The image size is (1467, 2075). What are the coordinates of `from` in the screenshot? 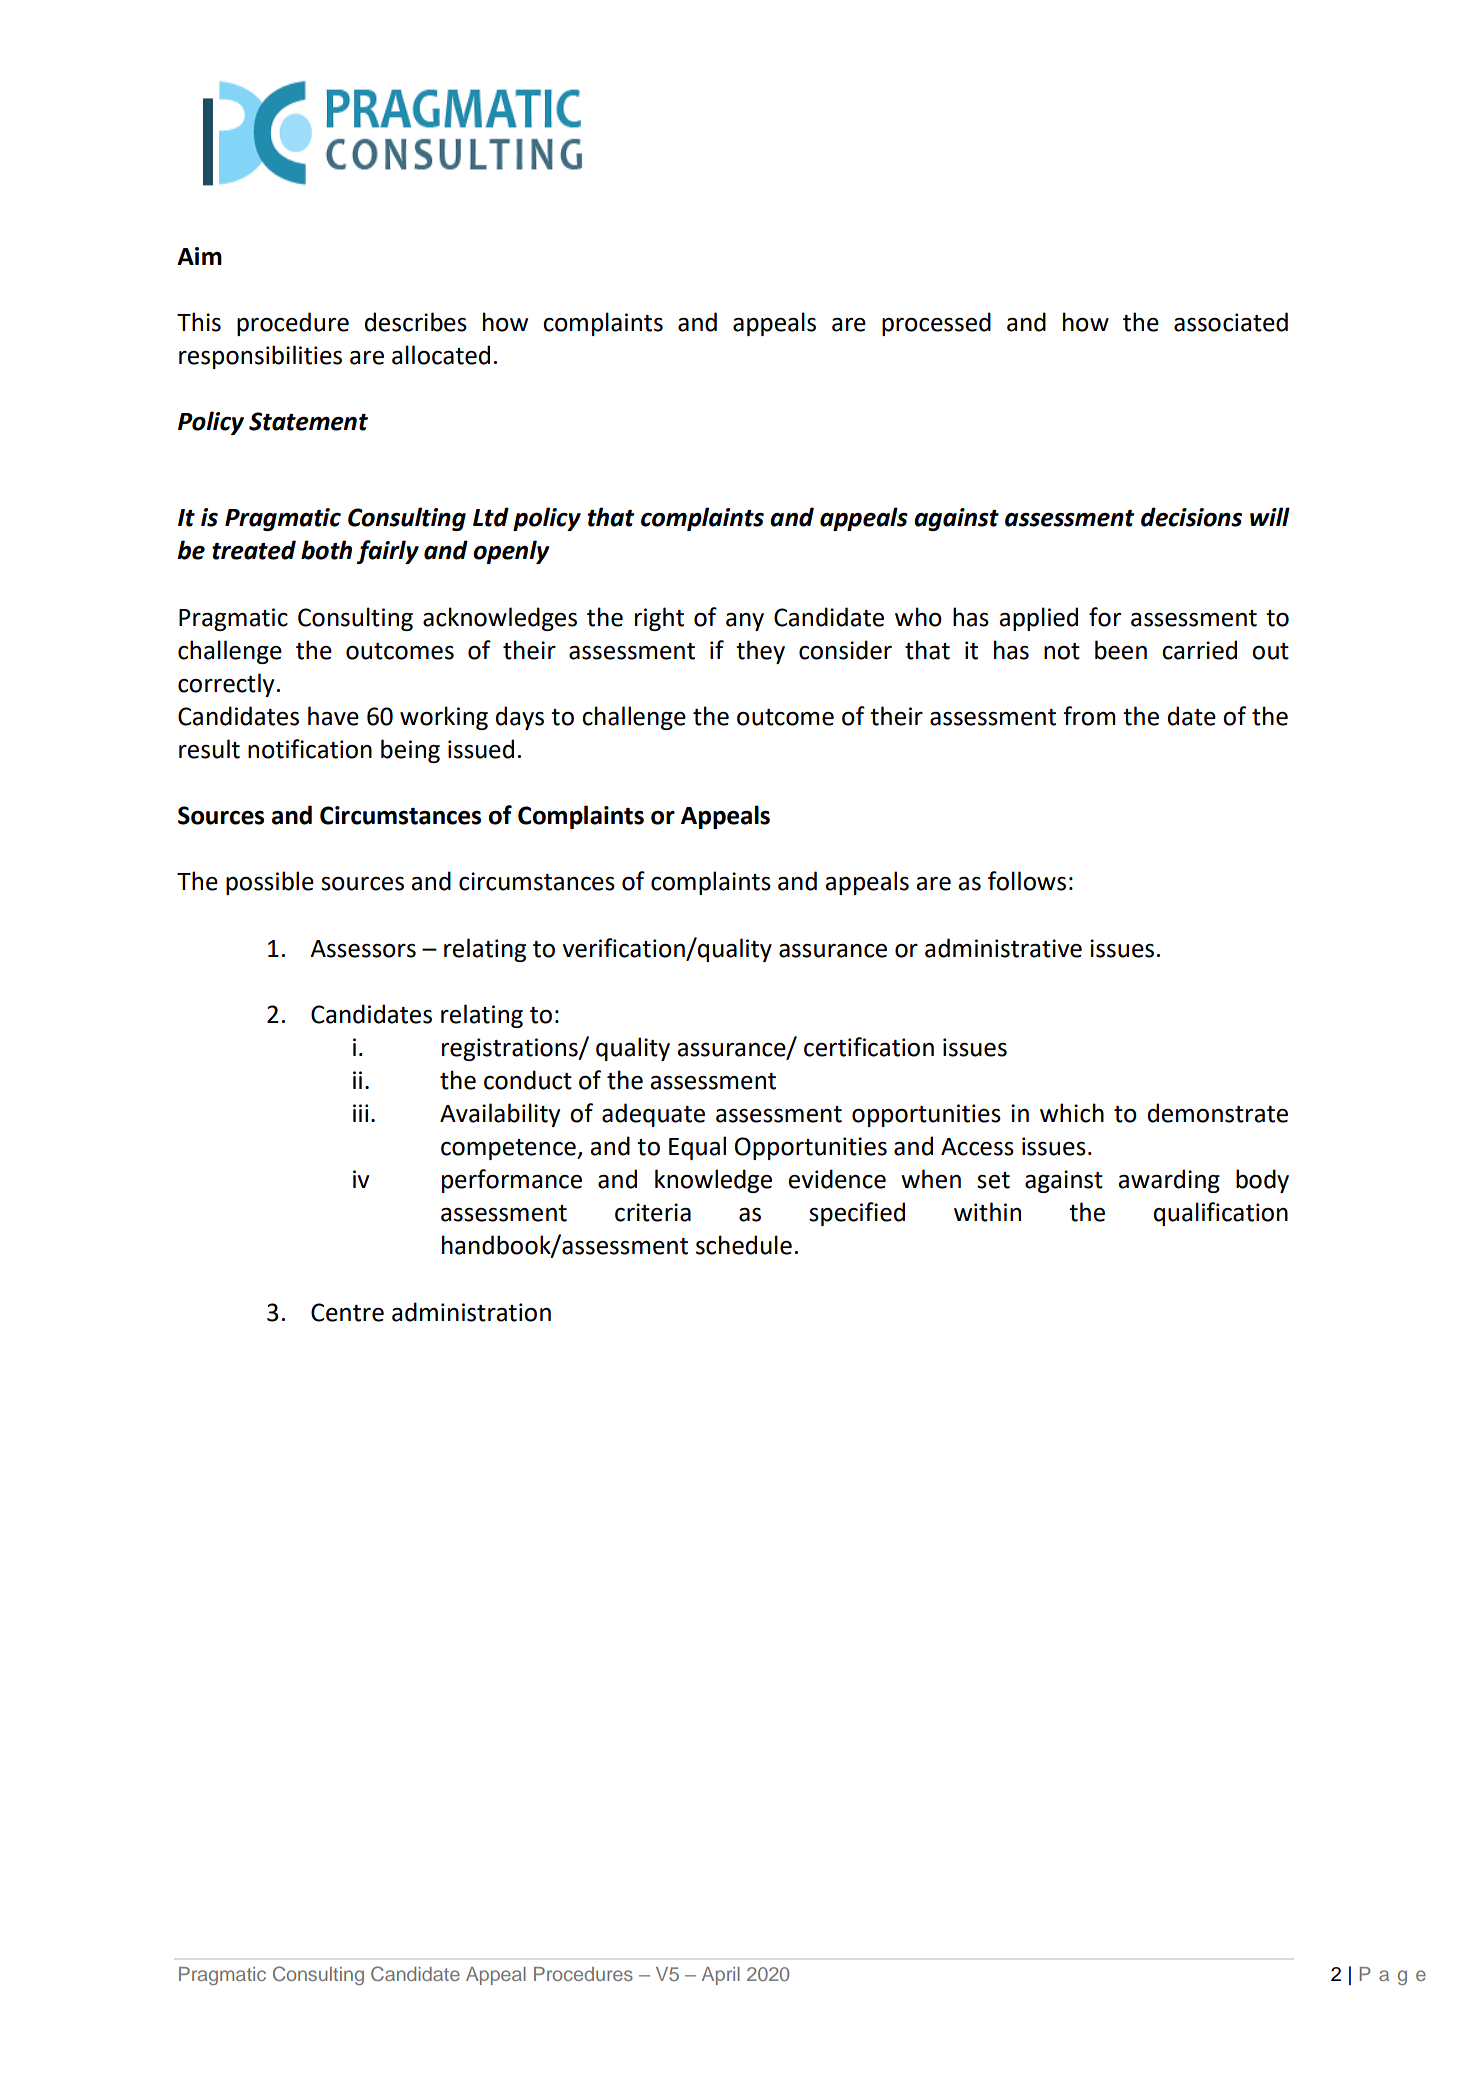 It's located at (1089, 716).
